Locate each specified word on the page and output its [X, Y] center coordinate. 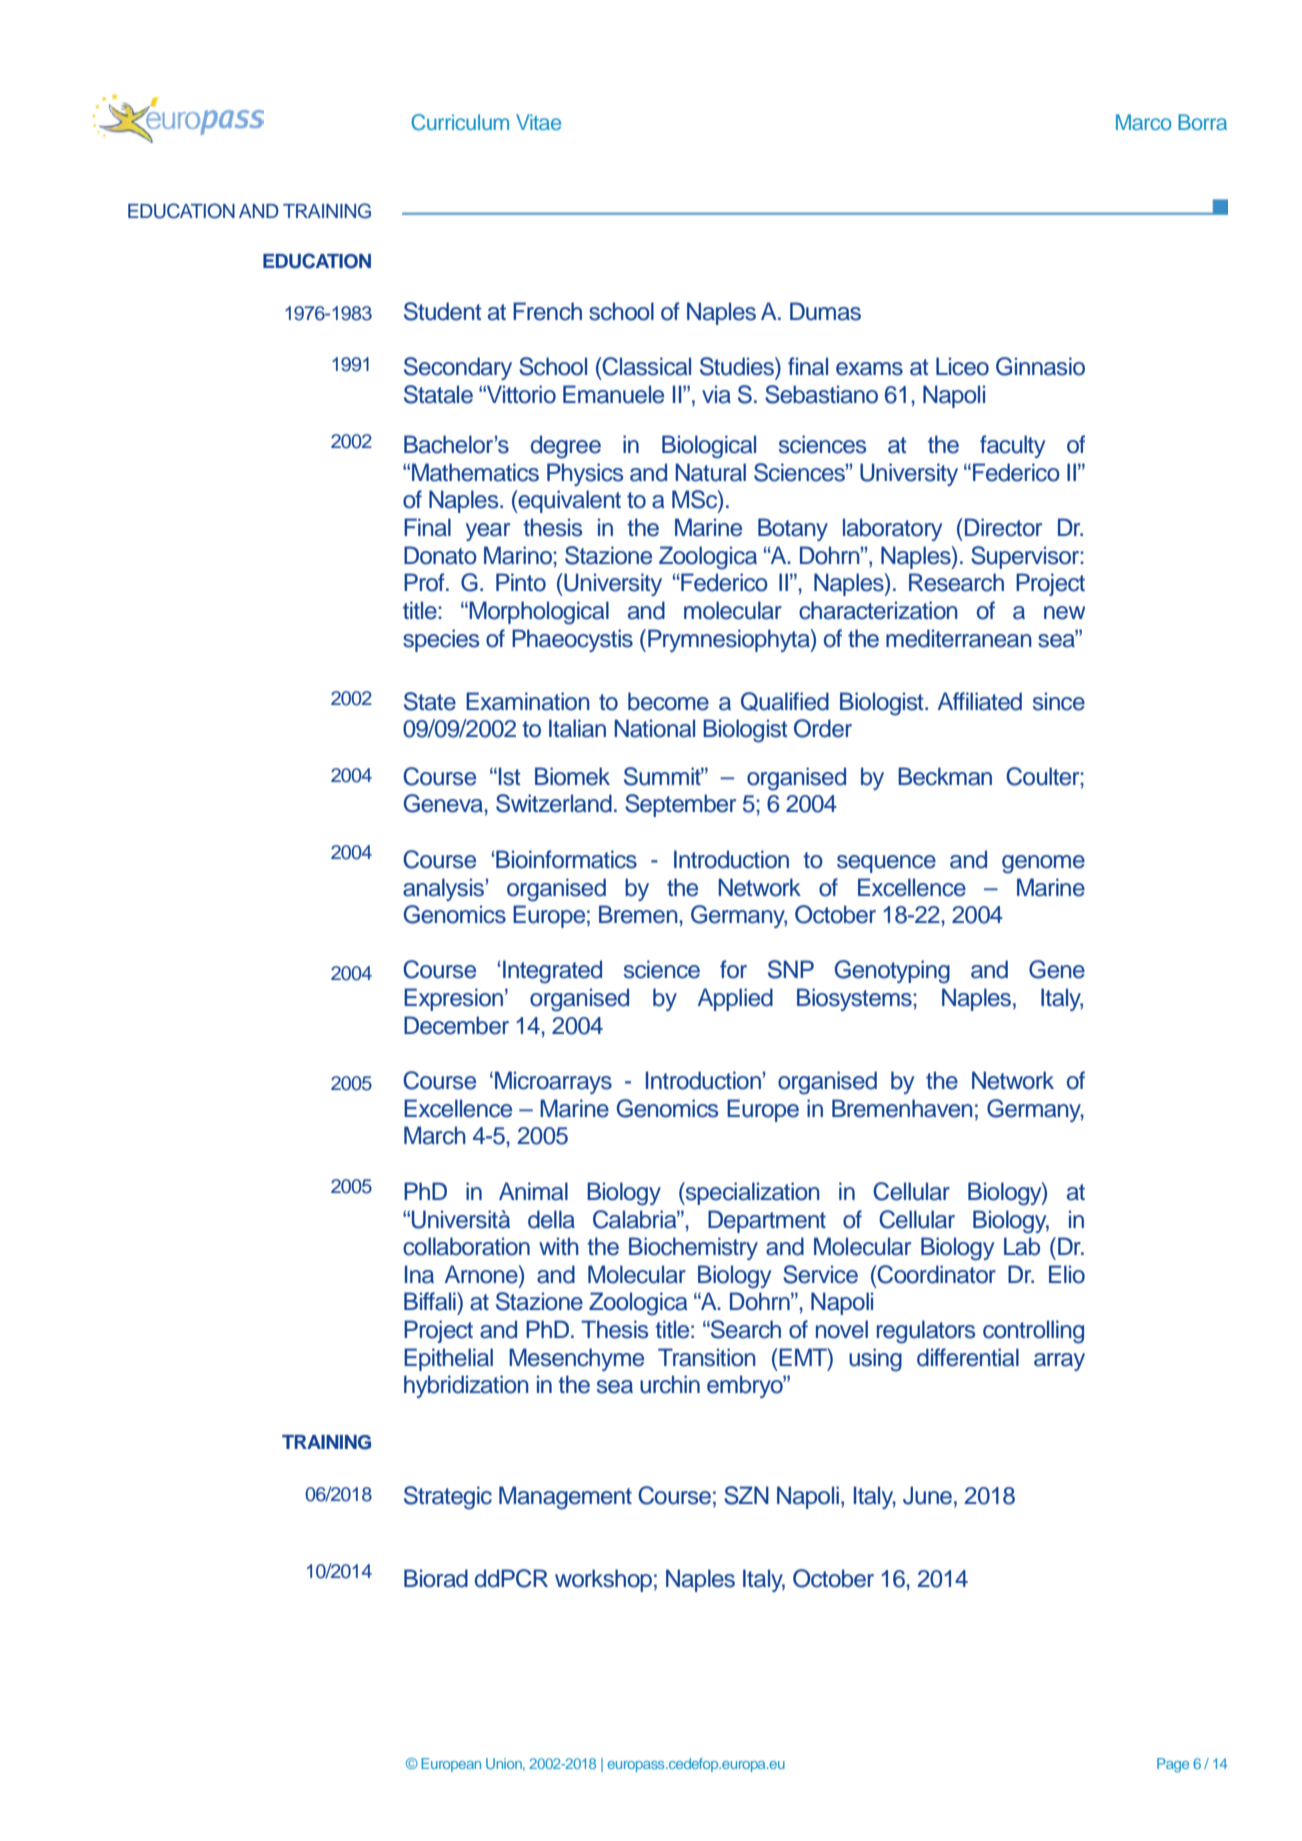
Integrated [552, 972]
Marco [1144, 122]
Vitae [538, 122]
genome [1043, 864]
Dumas [825, 311]
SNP [791, 969]
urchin [670, 1384]
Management [565, 1498]
